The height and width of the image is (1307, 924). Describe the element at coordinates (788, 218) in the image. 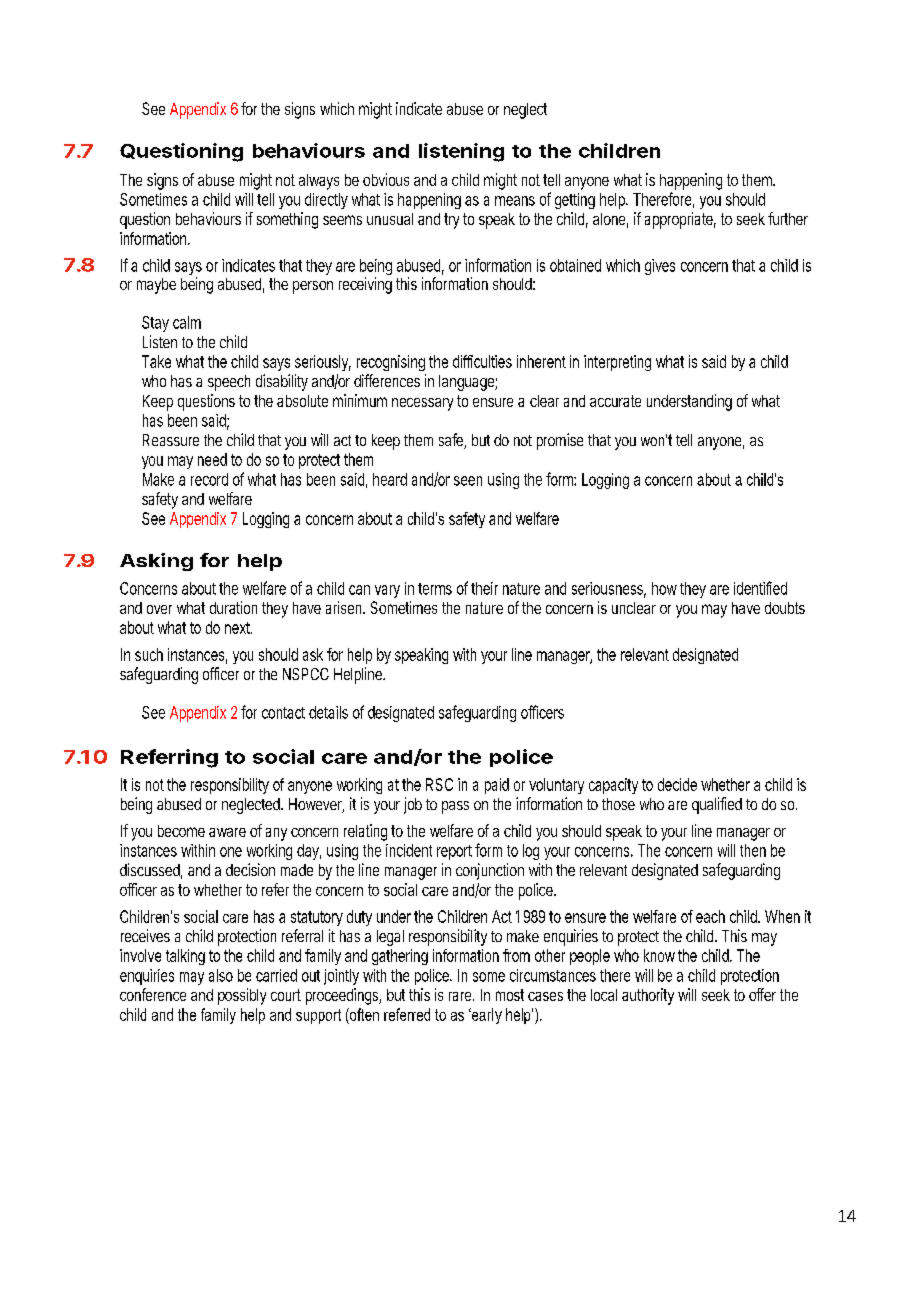

I see `further` at that location.
